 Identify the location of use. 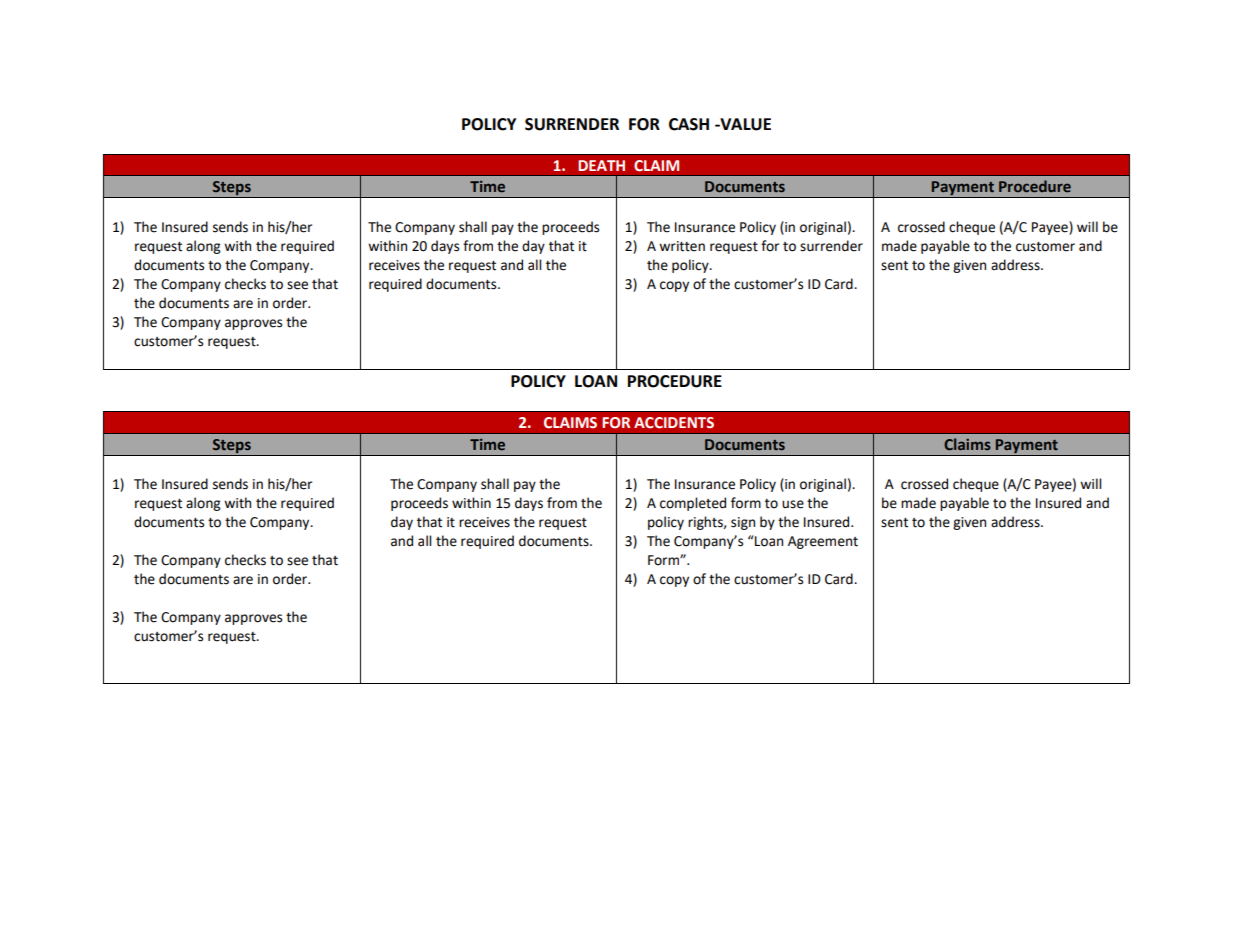
(793, 504).
